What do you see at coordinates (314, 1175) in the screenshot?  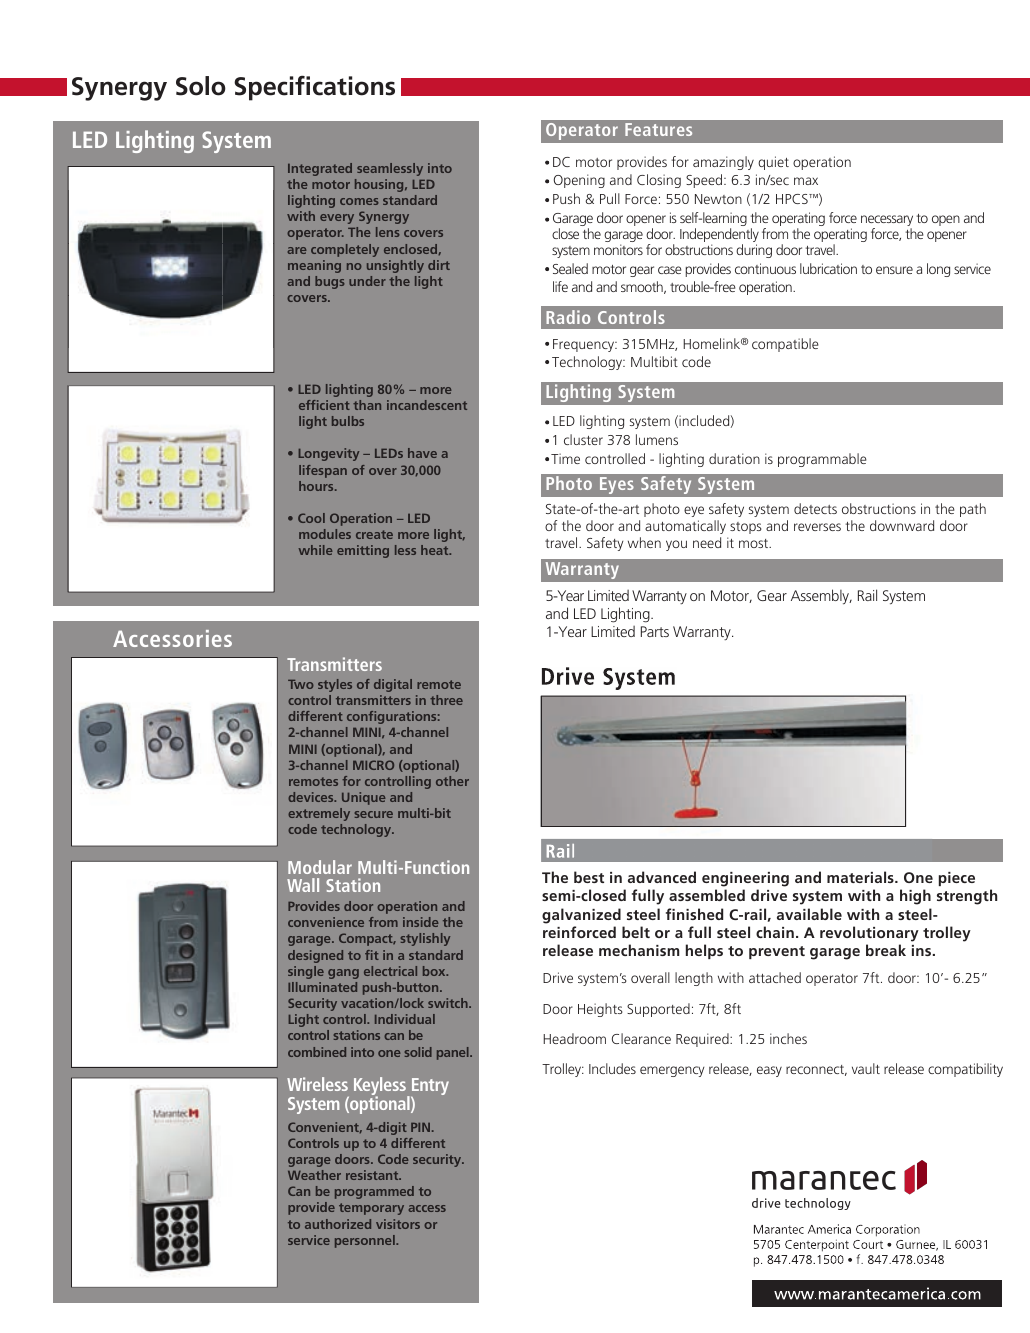 I see `Weather` at bounding box center [314, 1175].
